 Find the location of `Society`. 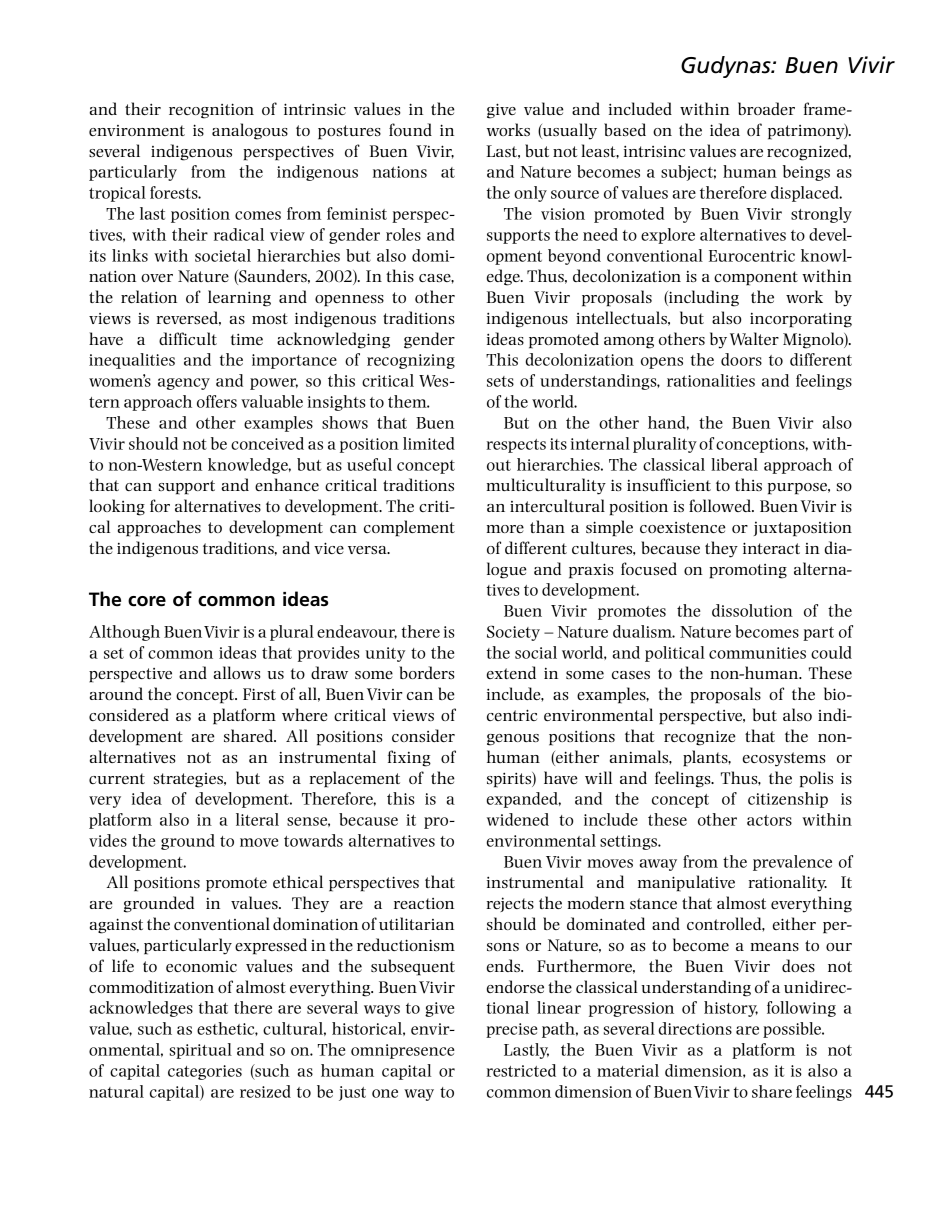

Society is located at coordinates (513, 633).
